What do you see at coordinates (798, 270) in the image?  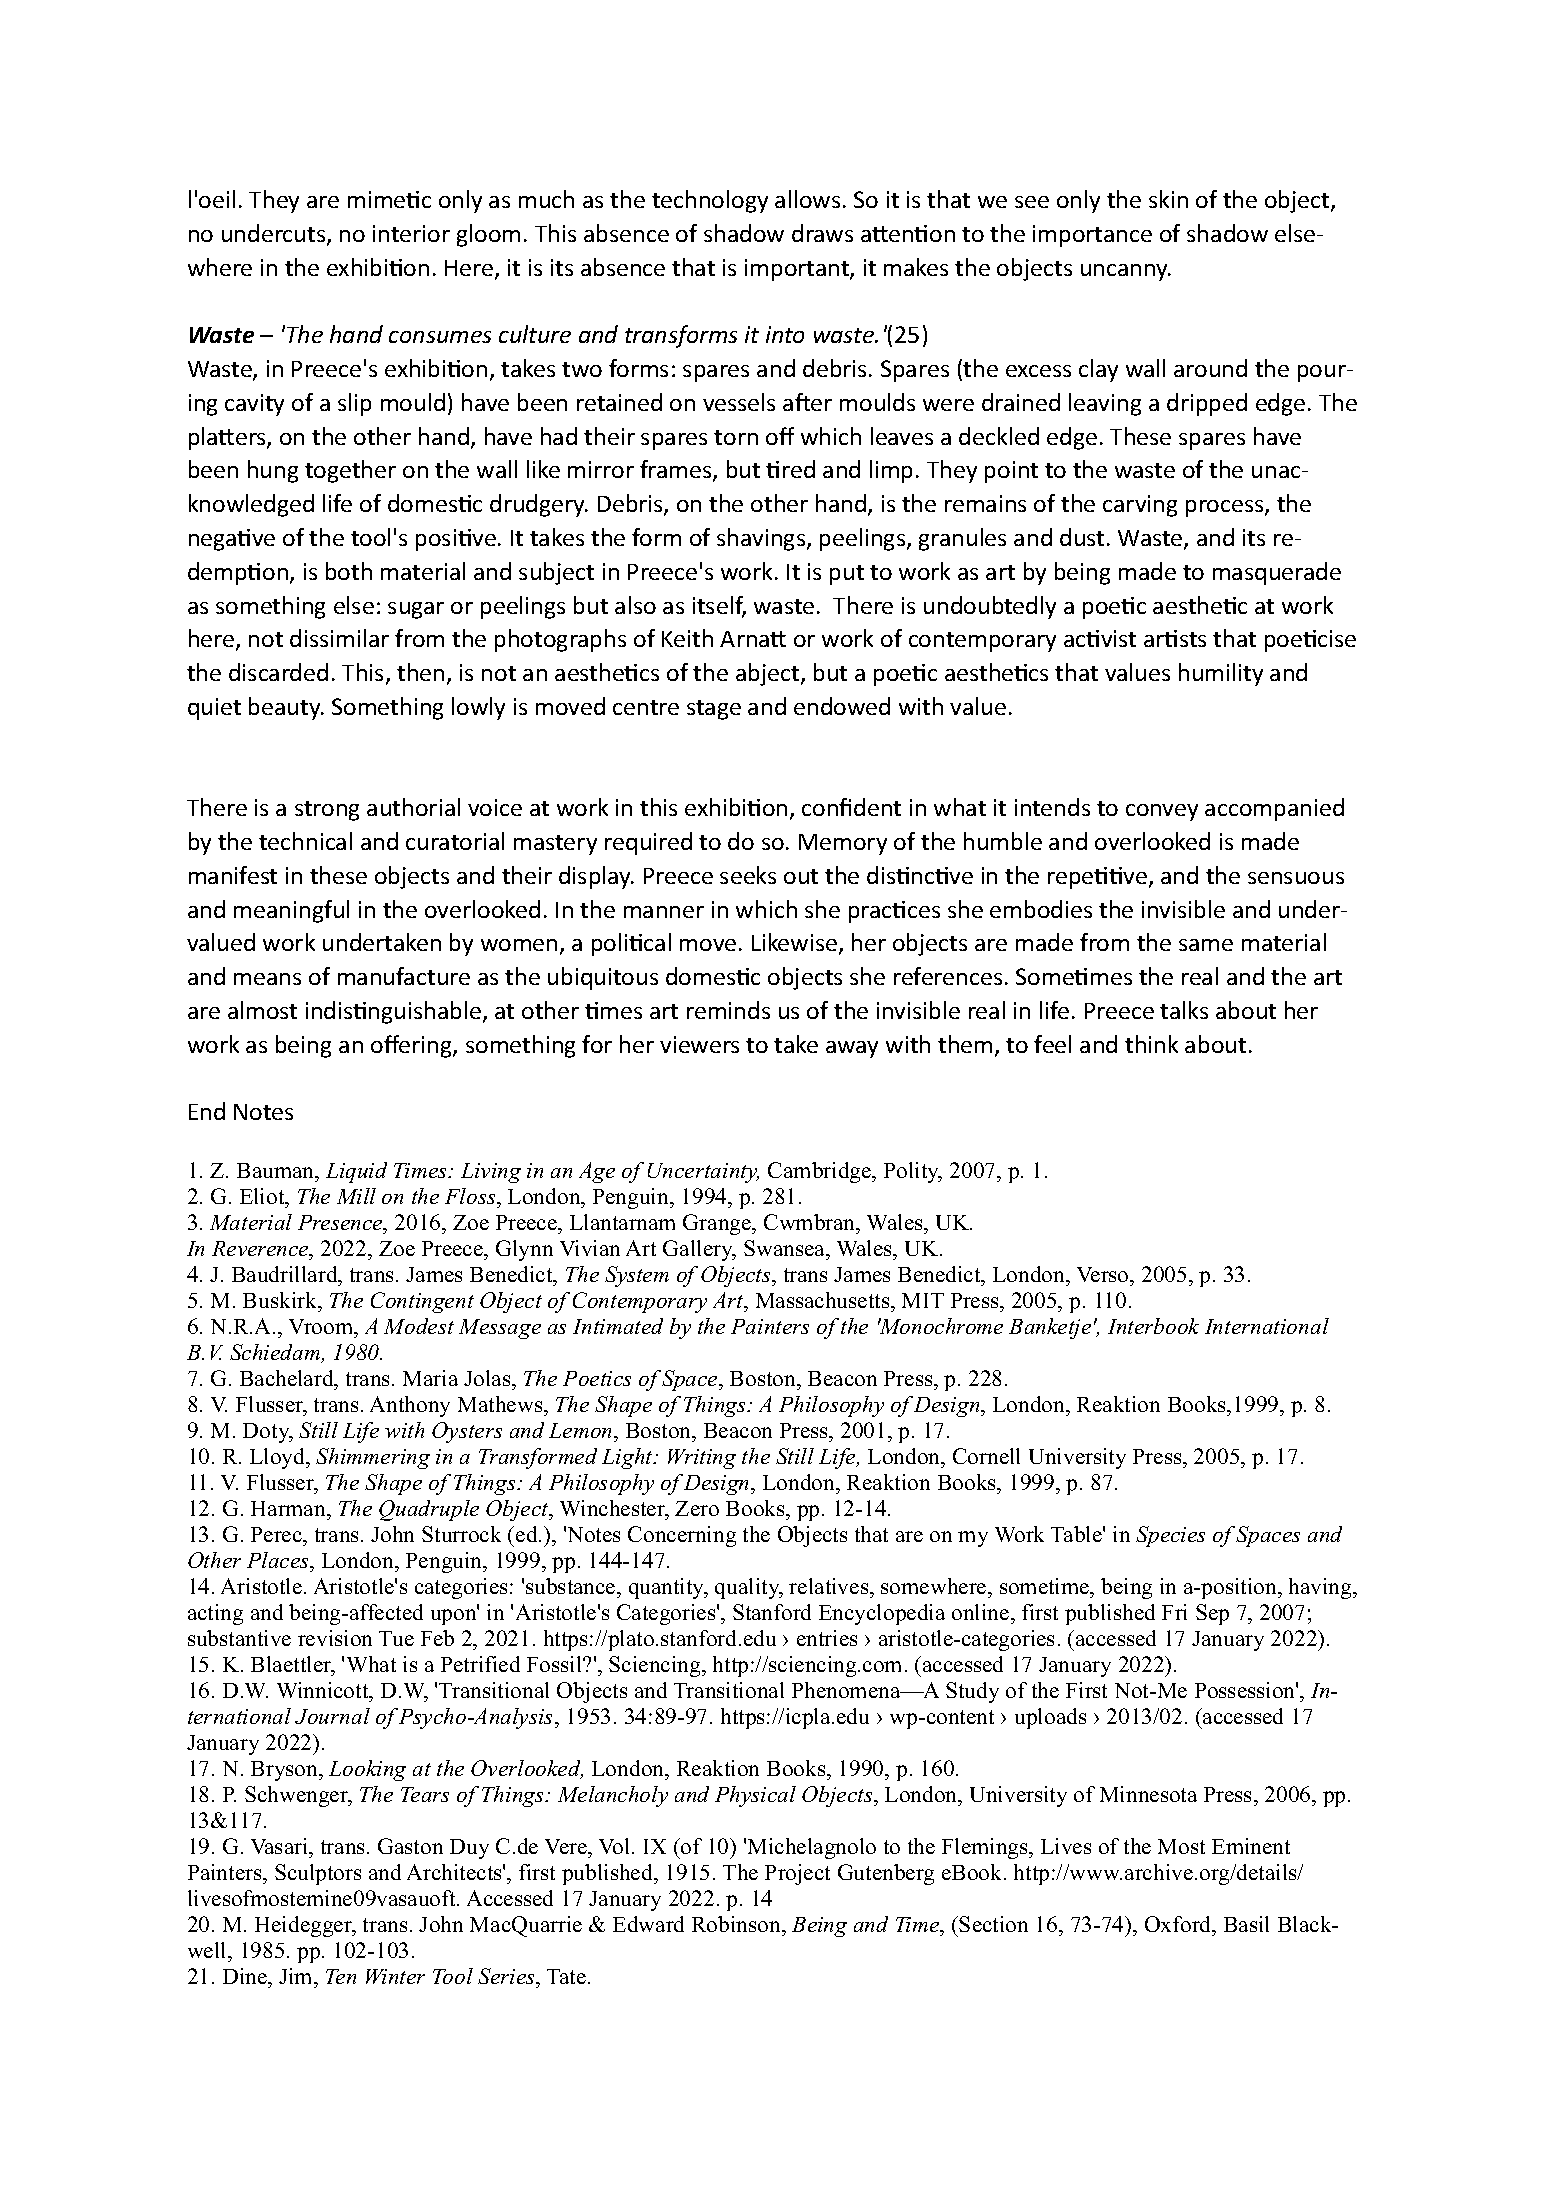 I see `important` at bounding box center [798, 270].
